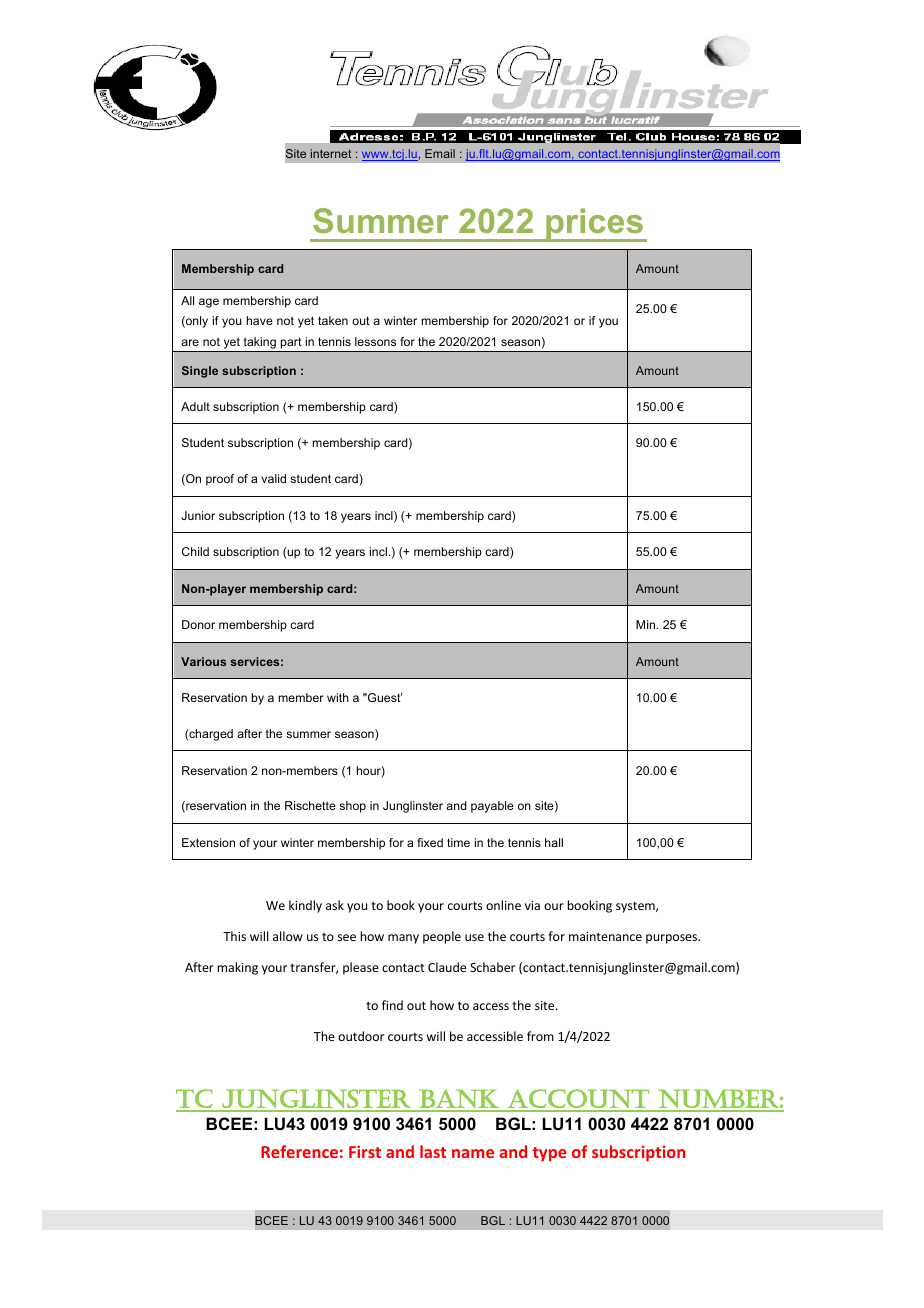  Describe the element at coordinates (440, 153) in the screenshot. I see `Email` at that location.
